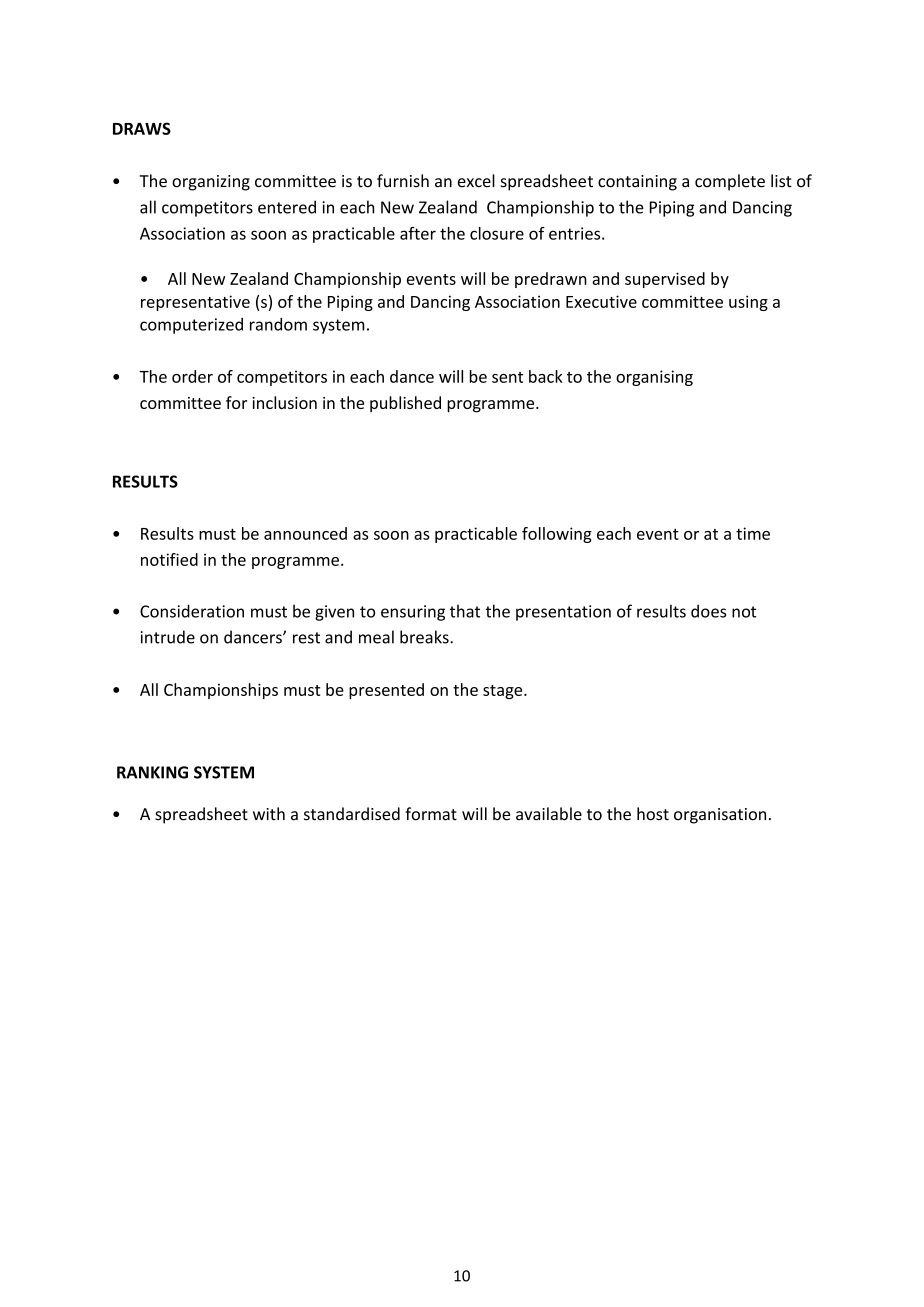 This screenshot has width=924, height=1307. I want to click on organizing, so click(211, 183).
